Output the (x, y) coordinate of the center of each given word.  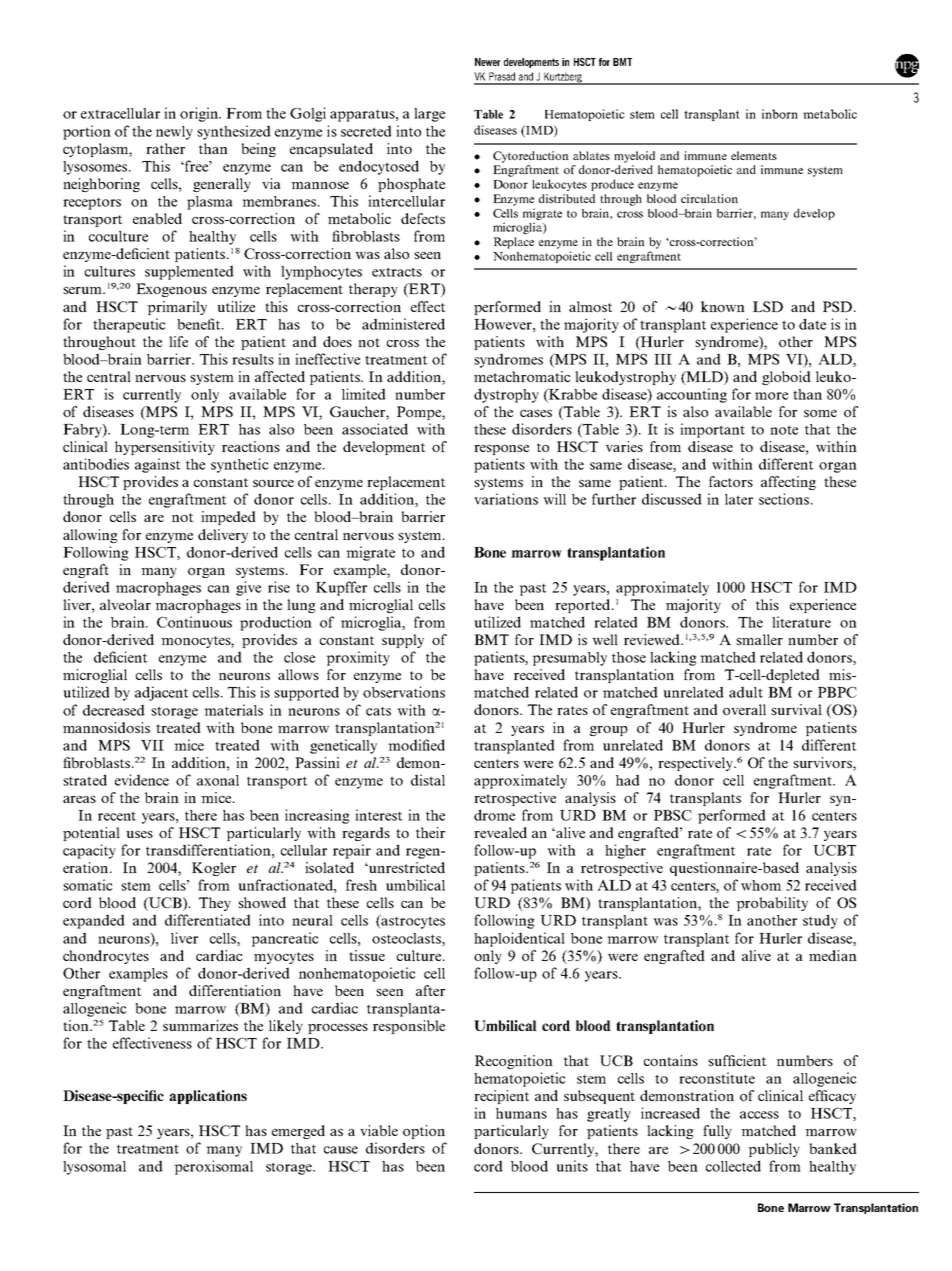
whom (761, 885)
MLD (704, 377)
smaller (759, 639)
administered (403, 324)
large (429, 115)
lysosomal (94, 1168)
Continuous (194, 622)
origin (200, 114)
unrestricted (406, 867)
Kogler (214, 869)
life (178, 341)
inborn (780, 114)
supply (403, 641)
